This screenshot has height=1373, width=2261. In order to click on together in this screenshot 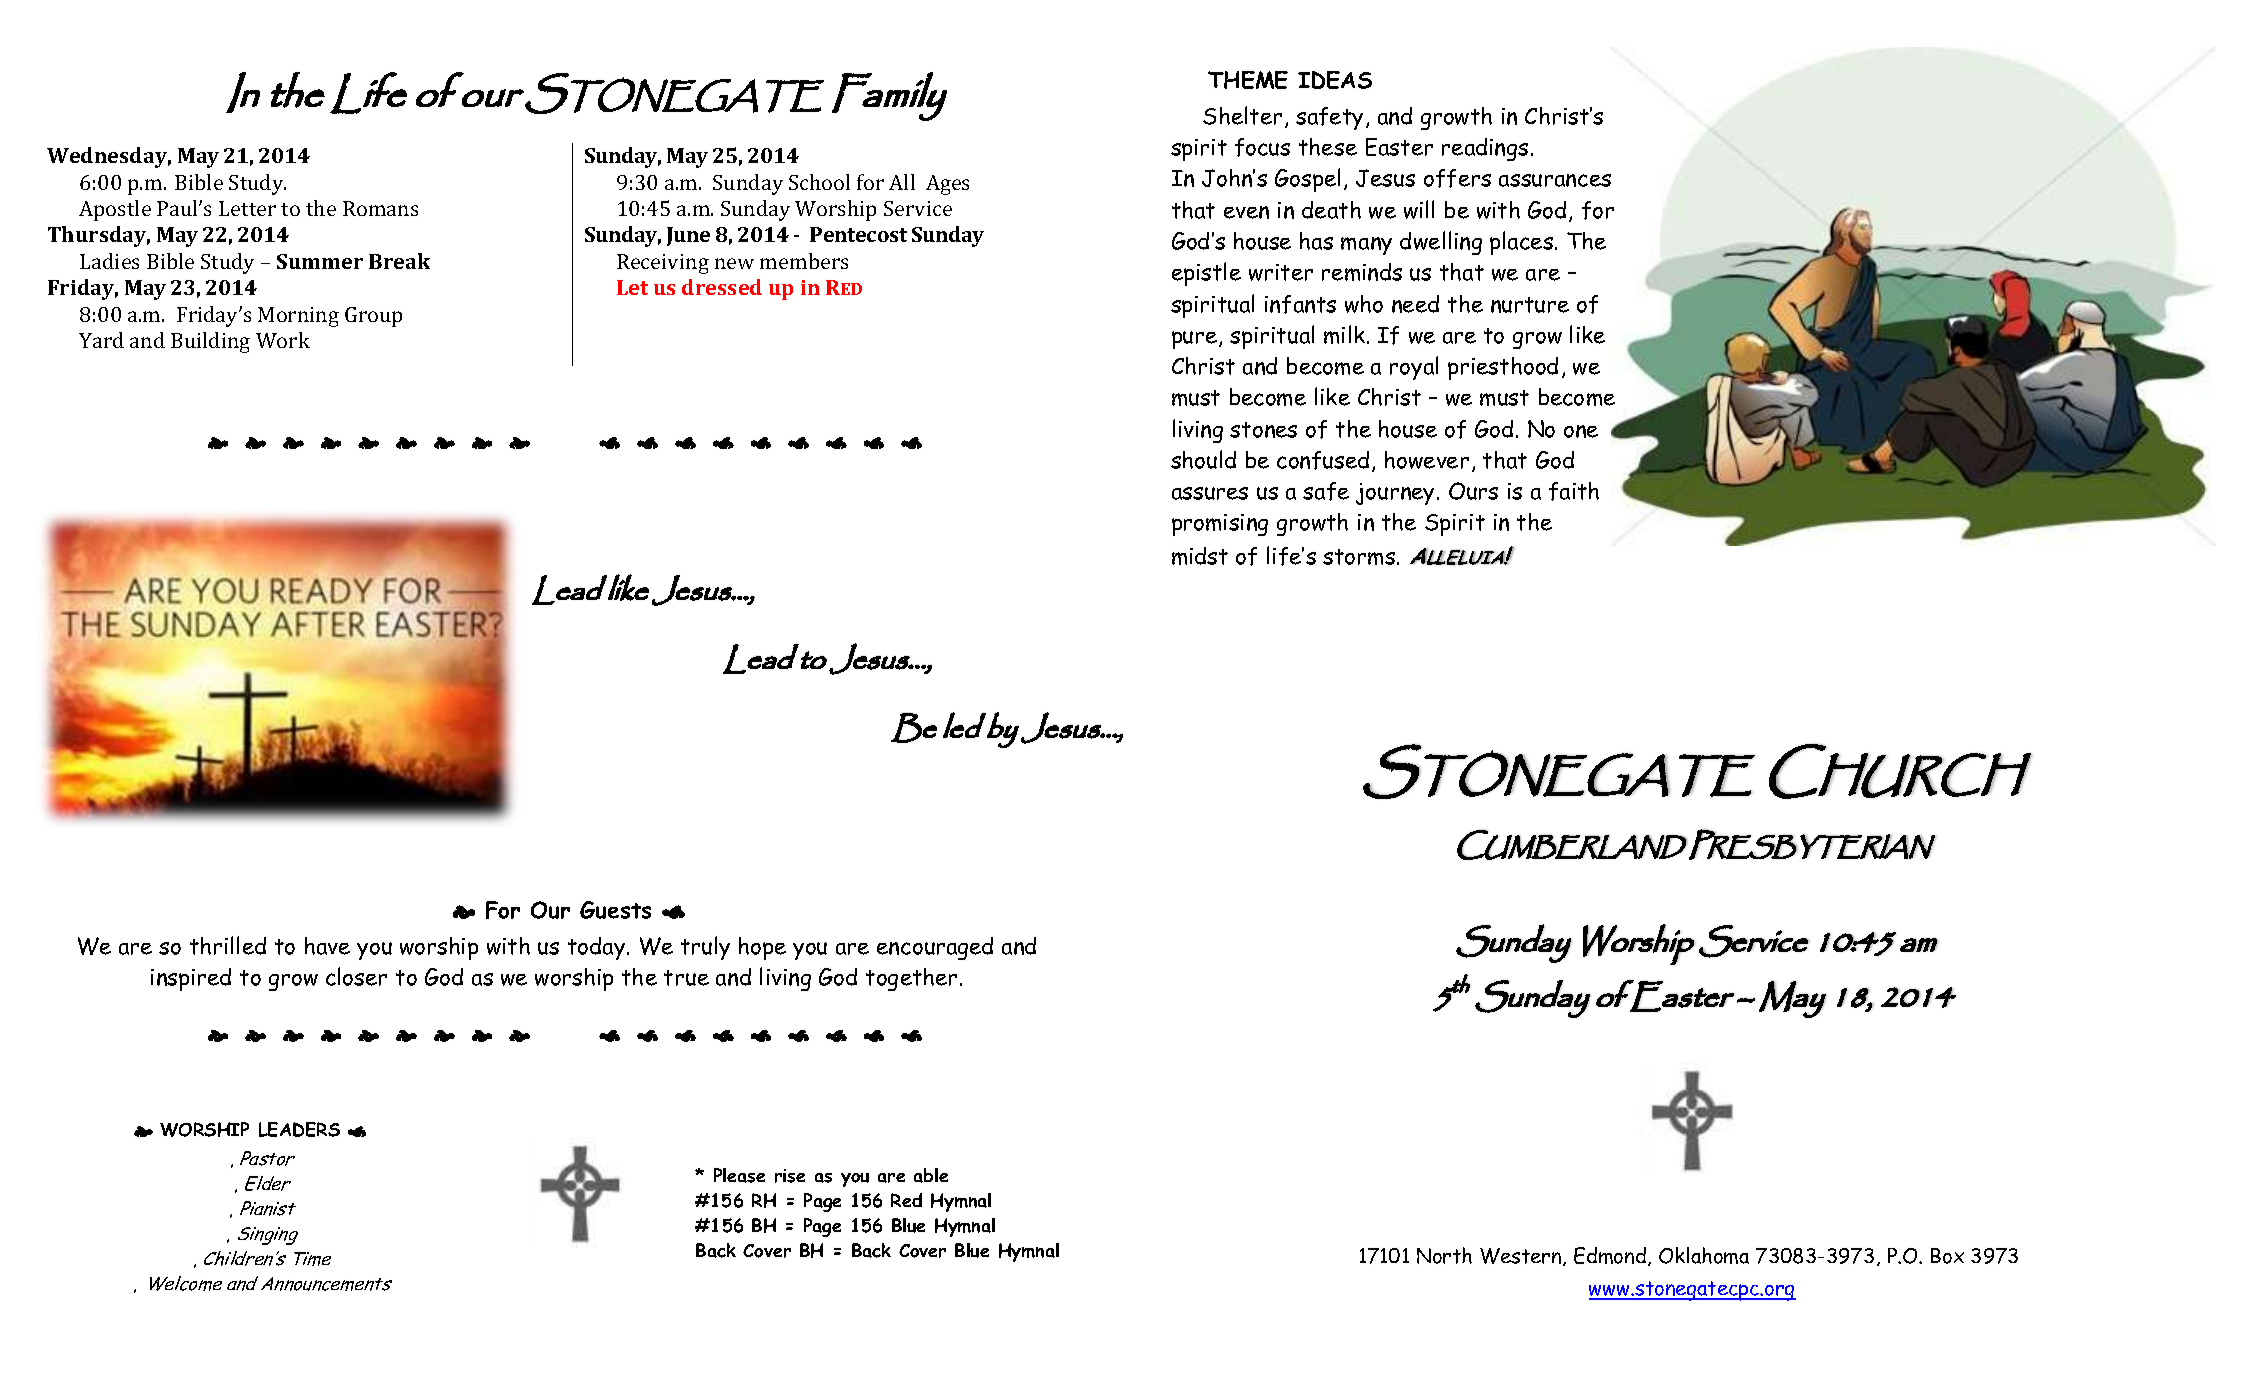, I will do `click(911, 979)`.
